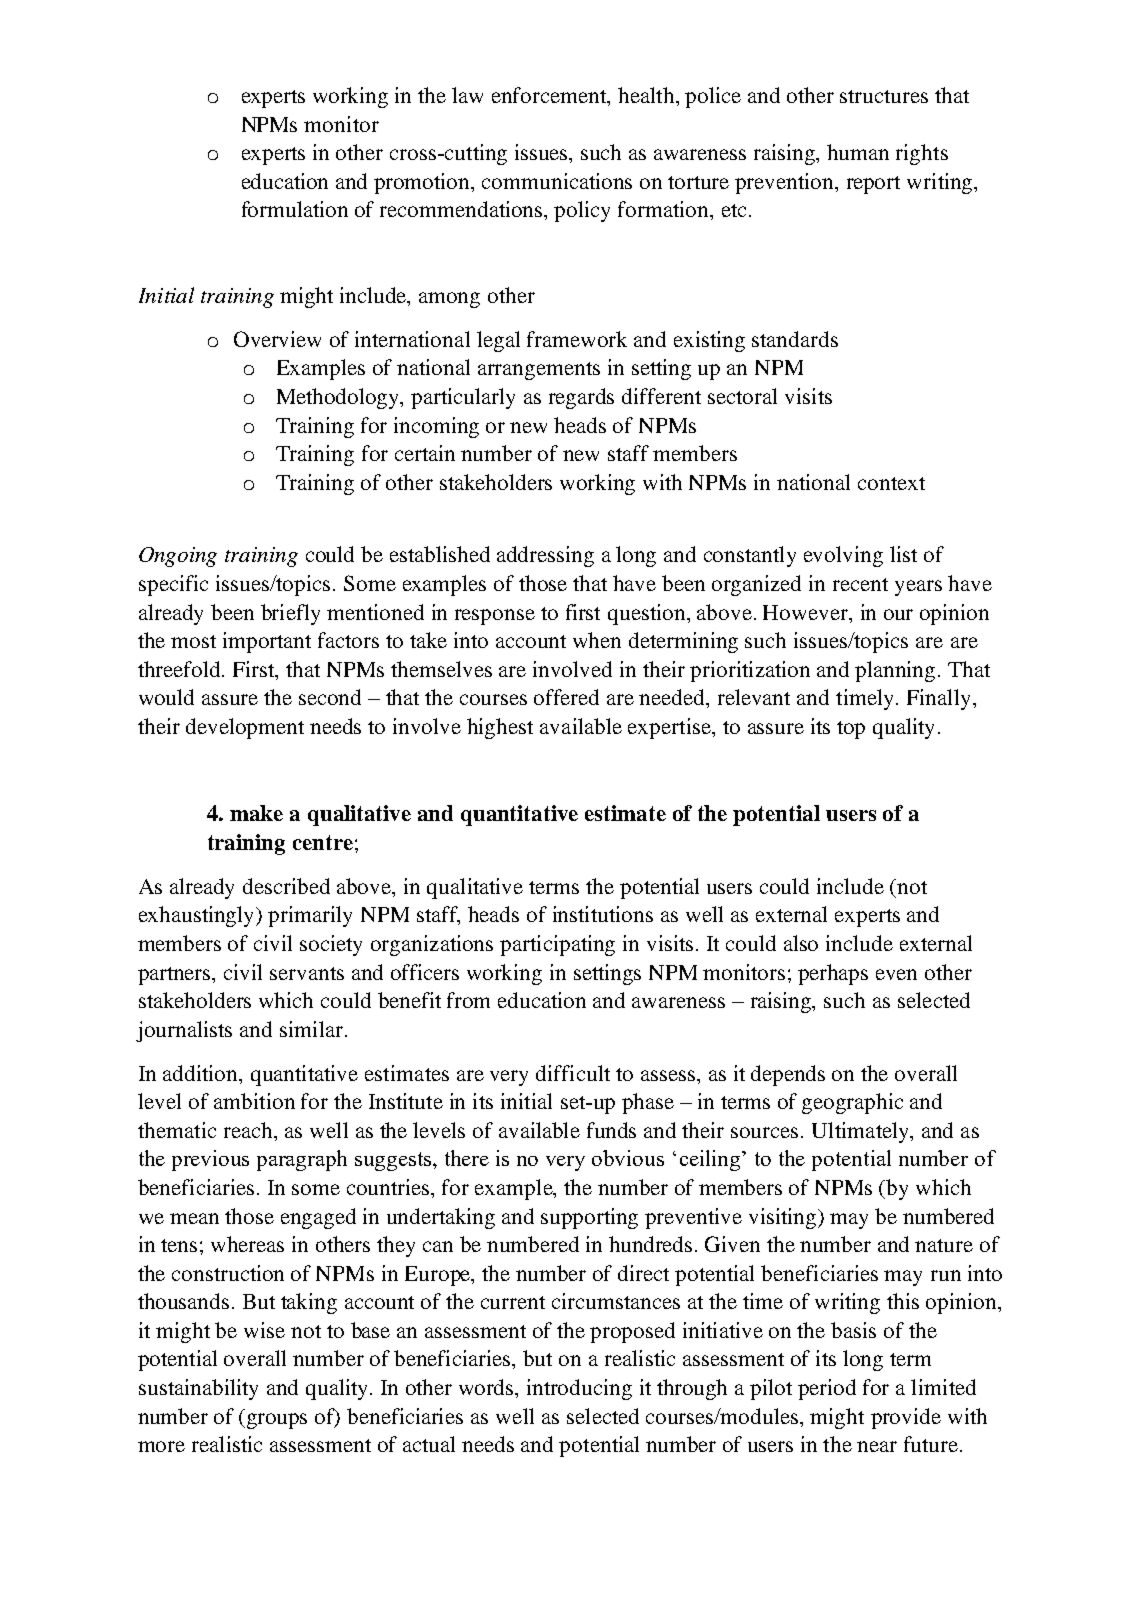  Describe the element at coordinates (550, 96) in the page. I see `enforcement` at that location.
